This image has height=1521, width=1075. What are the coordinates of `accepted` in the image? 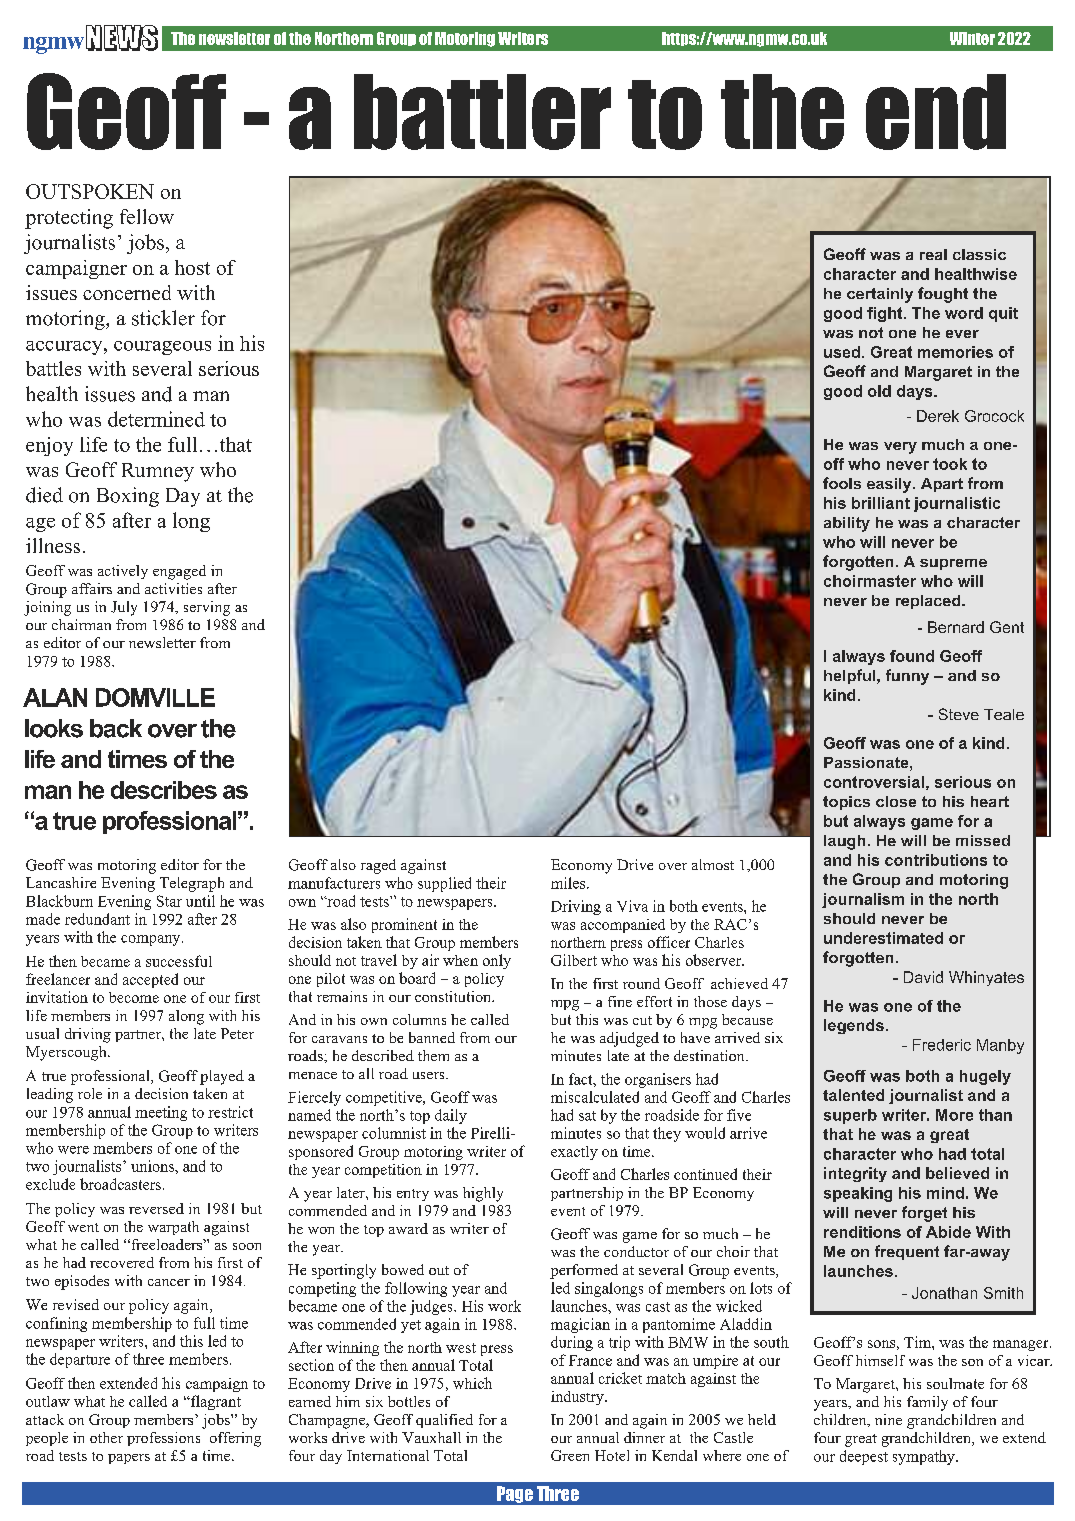 It's located at (150, 980).
